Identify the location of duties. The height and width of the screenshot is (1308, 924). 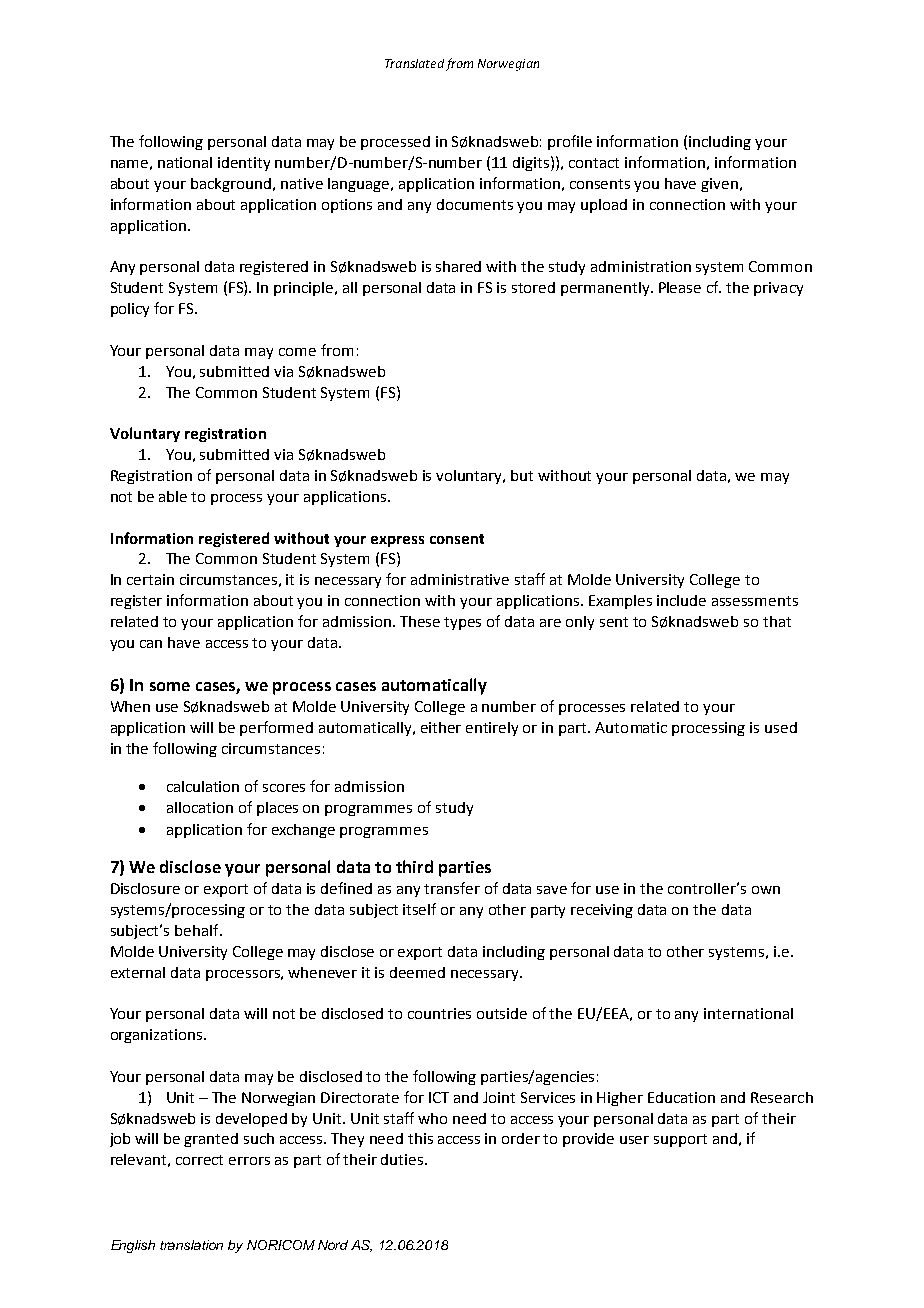
(403, 1159).
